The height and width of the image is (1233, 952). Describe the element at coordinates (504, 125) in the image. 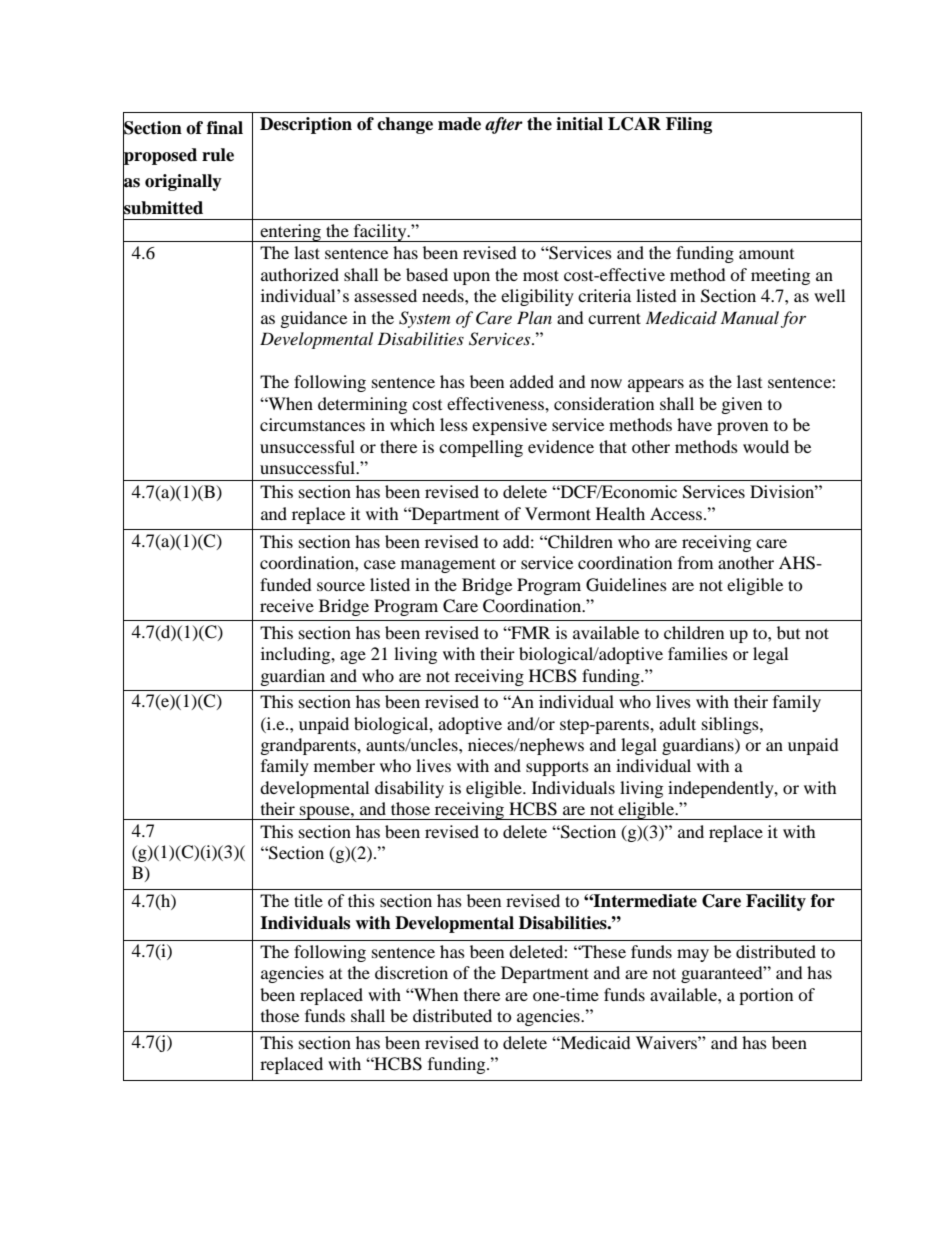

I see `after` at that location.
